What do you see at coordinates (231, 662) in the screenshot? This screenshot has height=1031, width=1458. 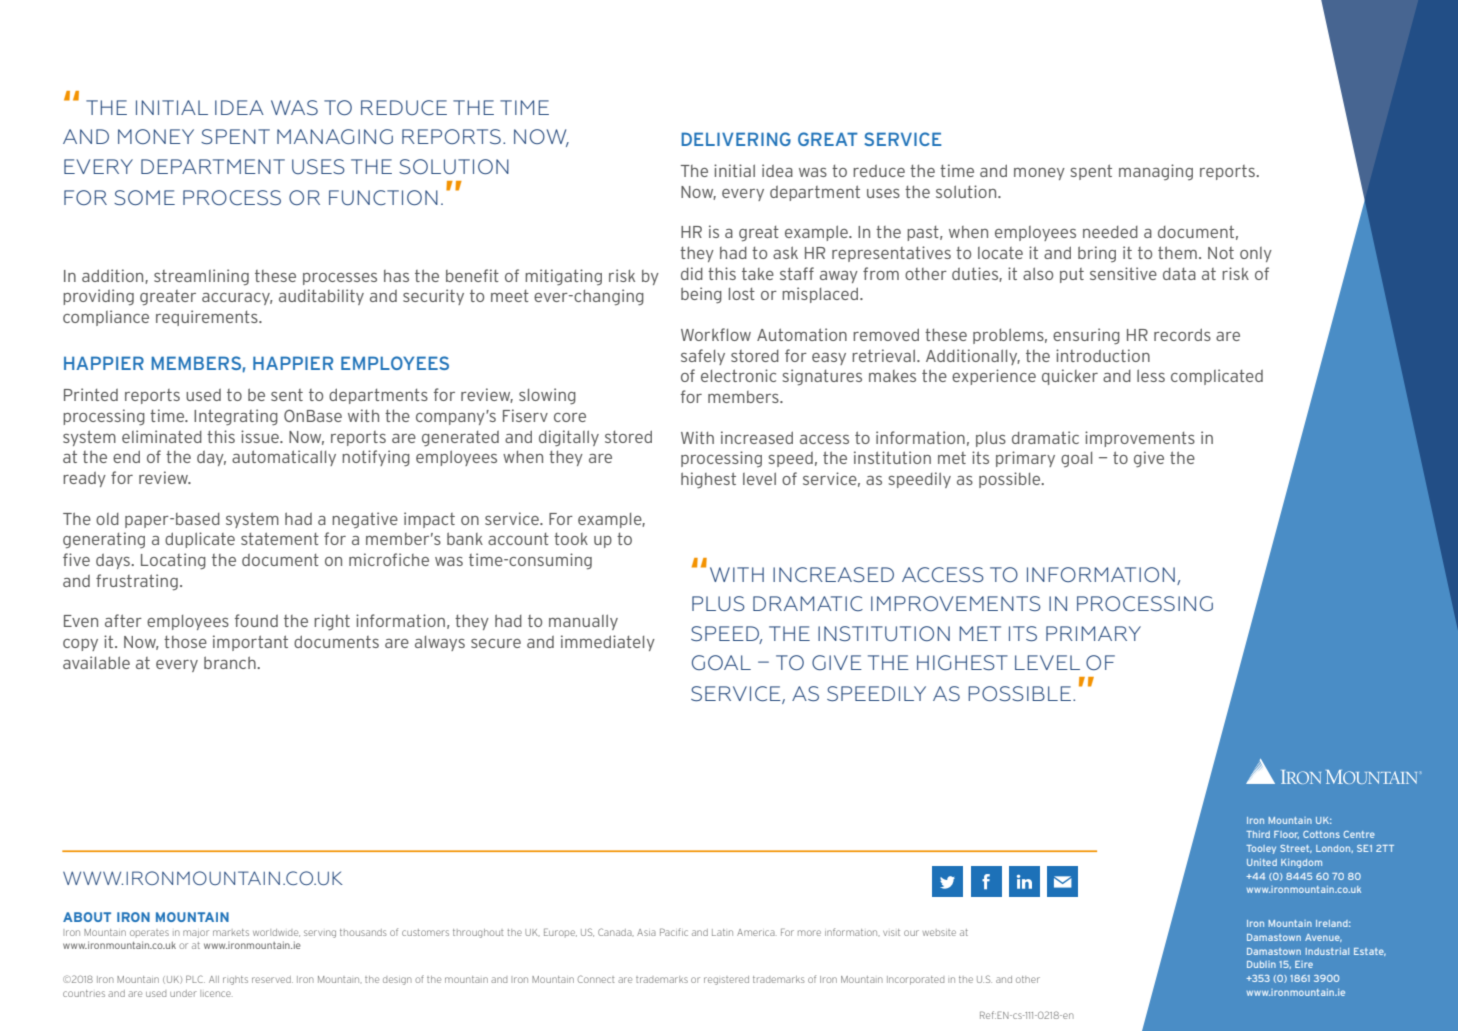 I see `branch` at bounding box center [231, 662].
